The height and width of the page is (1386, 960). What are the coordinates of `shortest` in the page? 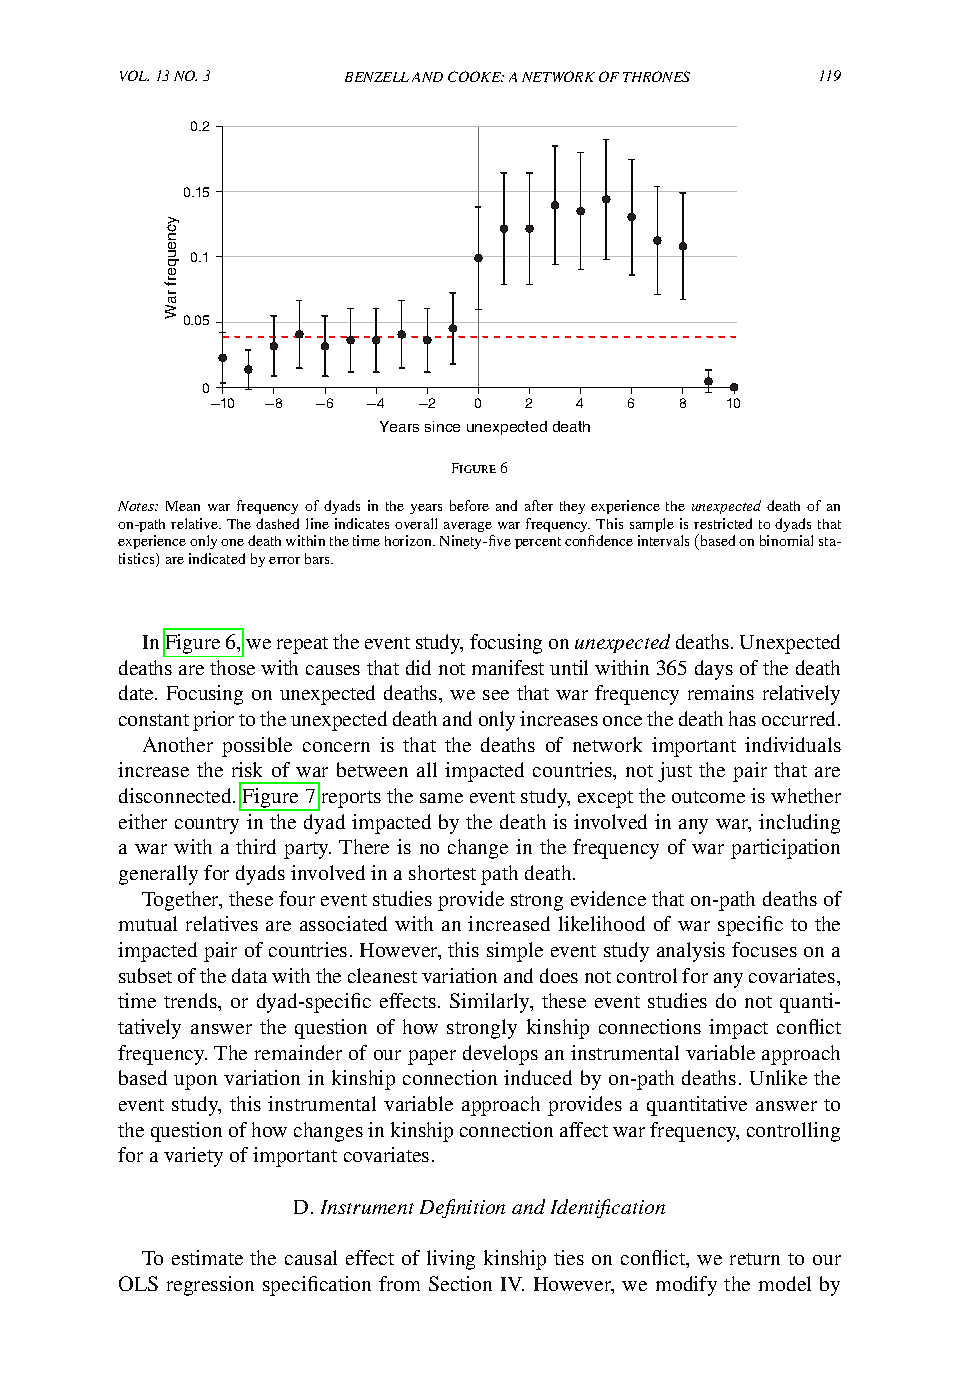 It's located at (442, 872).
